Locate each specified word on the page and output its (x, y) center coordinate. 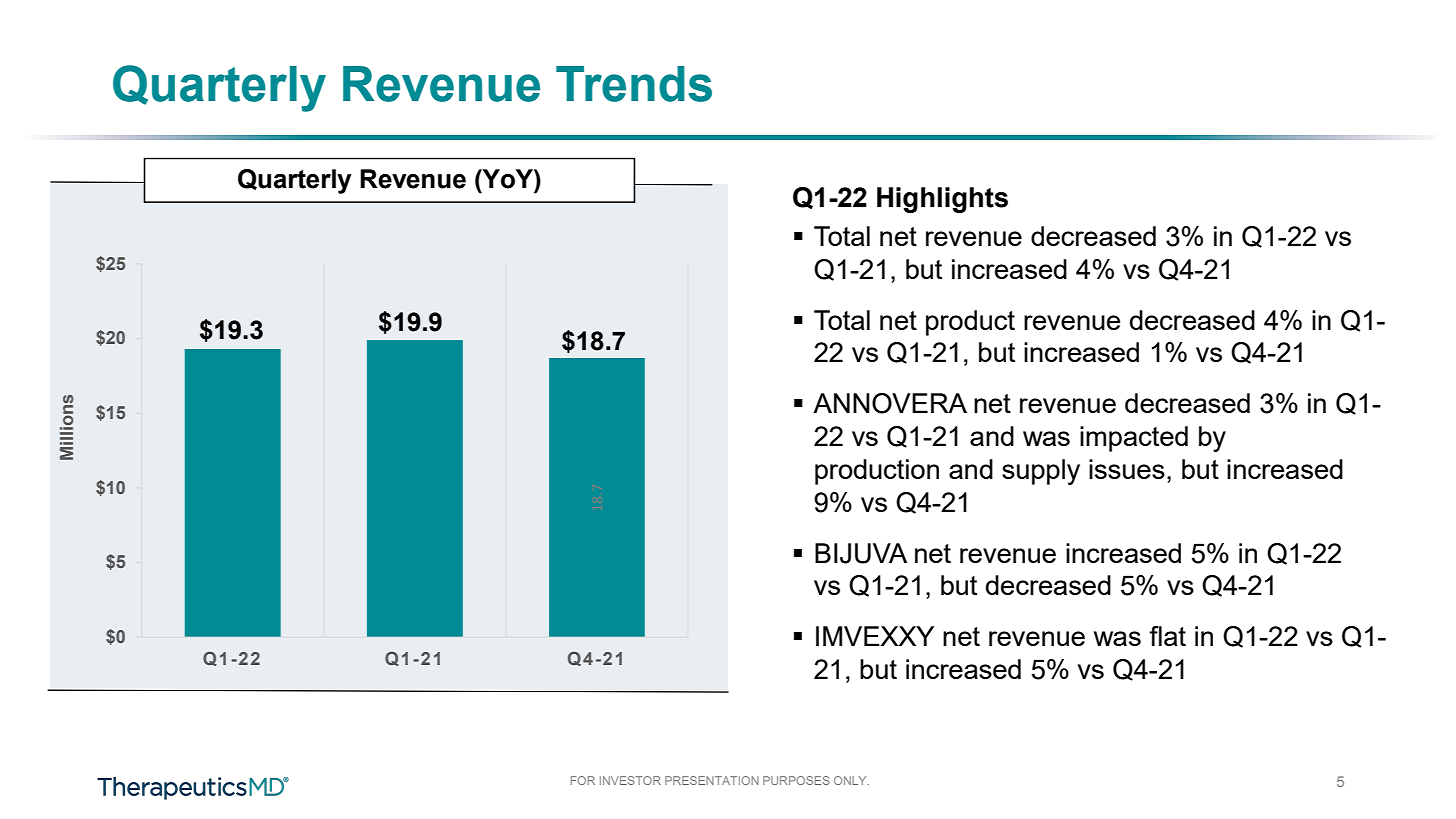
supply (1041, 472)
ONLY (851, 780)
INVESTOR (630, 780)
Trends (634, 84)
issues (1127, 469)
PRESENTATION (712, 780)
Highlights (942, 200)
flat (1167, 636)
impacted (1134, 439)
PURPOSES (796, 780)
